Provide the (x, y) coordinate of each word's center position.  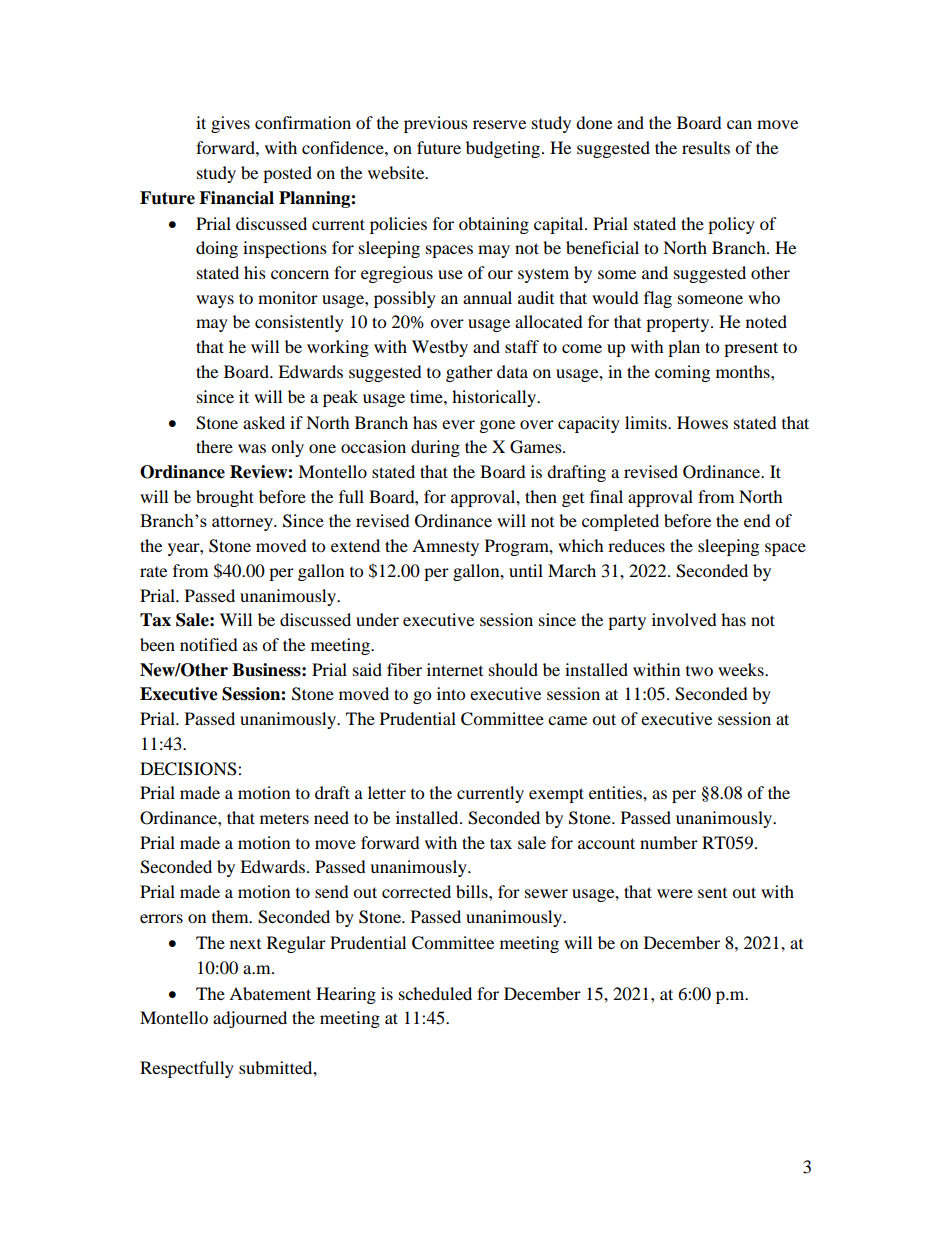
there (214, 446)
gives (230, 124)
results (706, 147)
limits (647, 422)
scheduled (435, 993)
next (245, 944)
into (451, 693)
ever (458, 424)
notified (209, 644)
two (699, 671)
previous (436, 124)
